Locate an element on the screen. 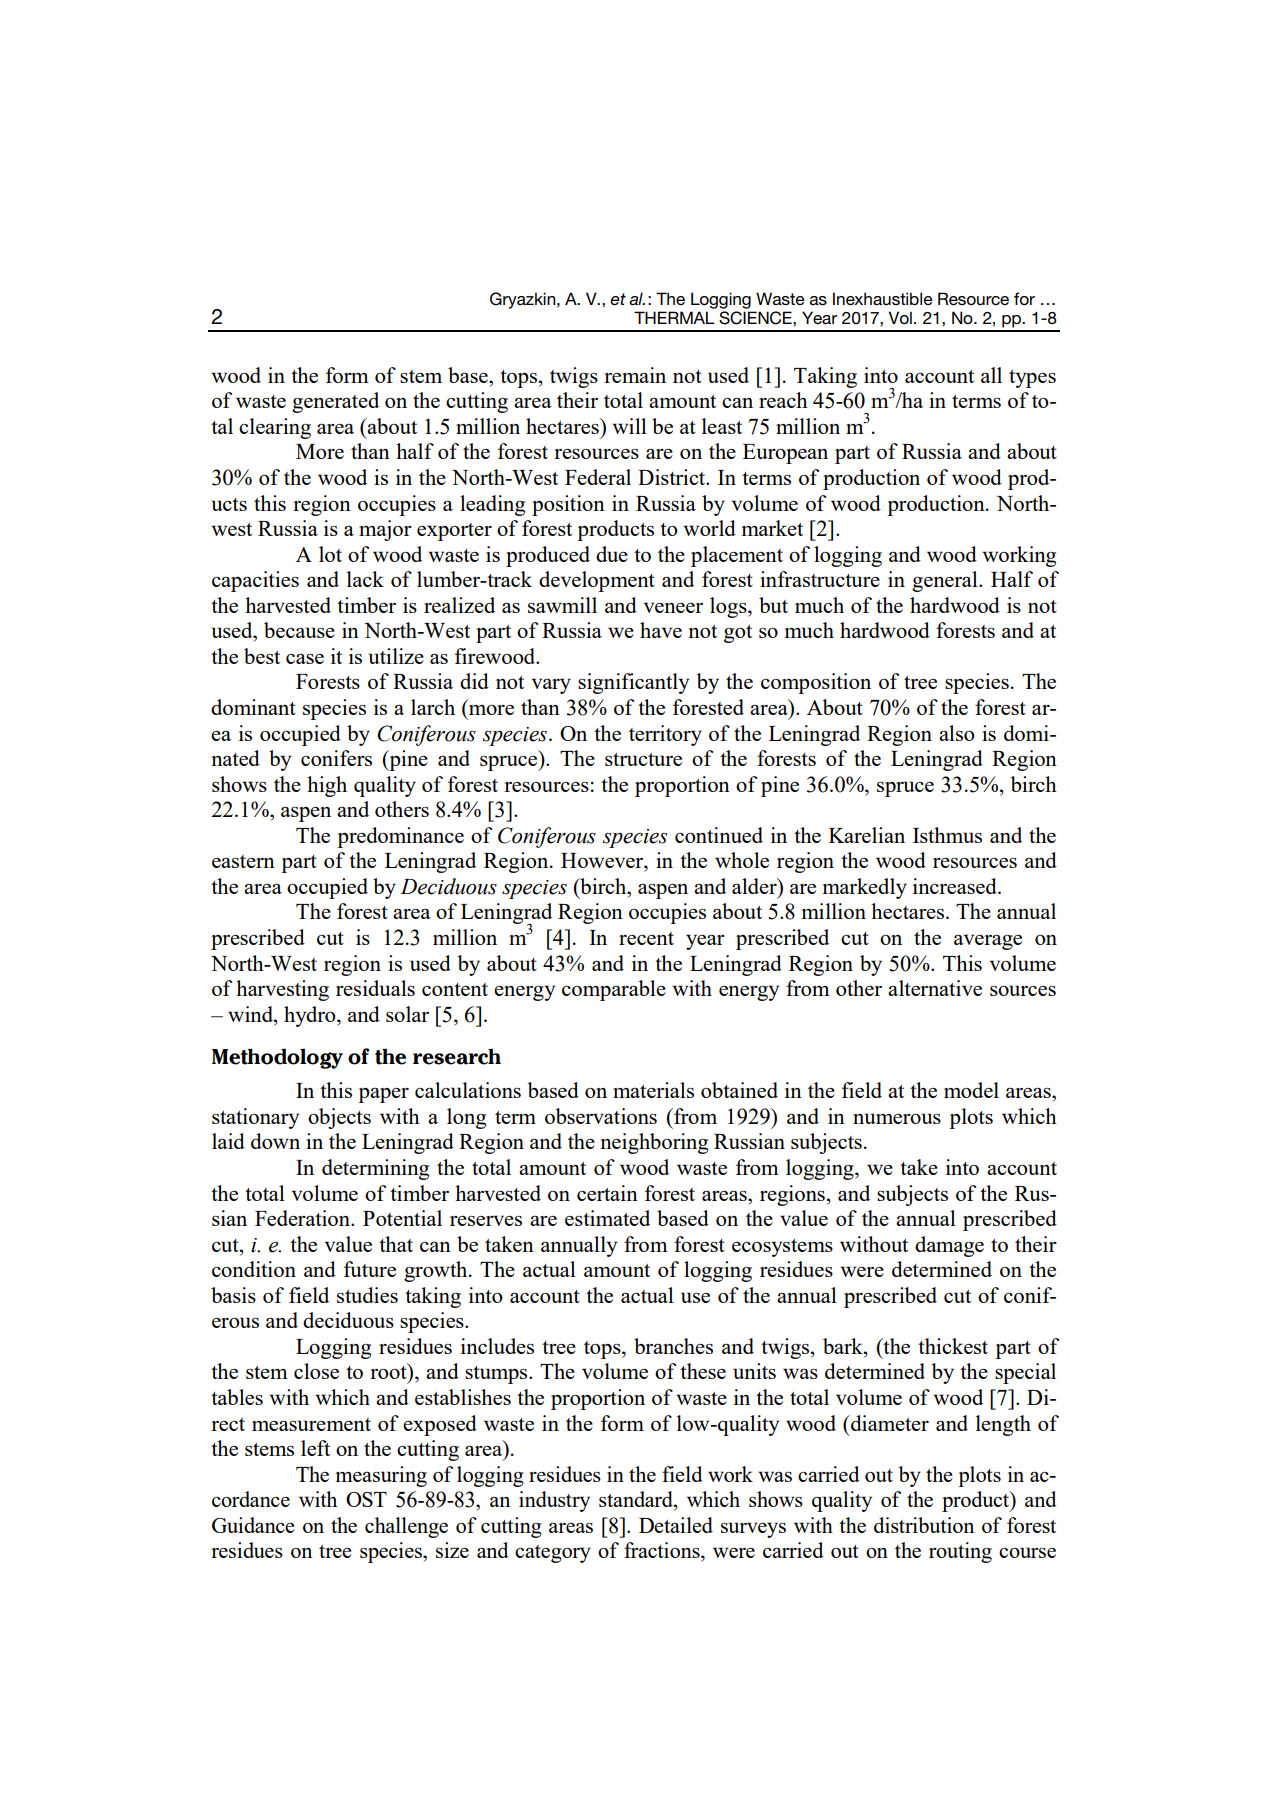 The image size is (1268, 1793). damage is located at coordinates (949, 1246).
